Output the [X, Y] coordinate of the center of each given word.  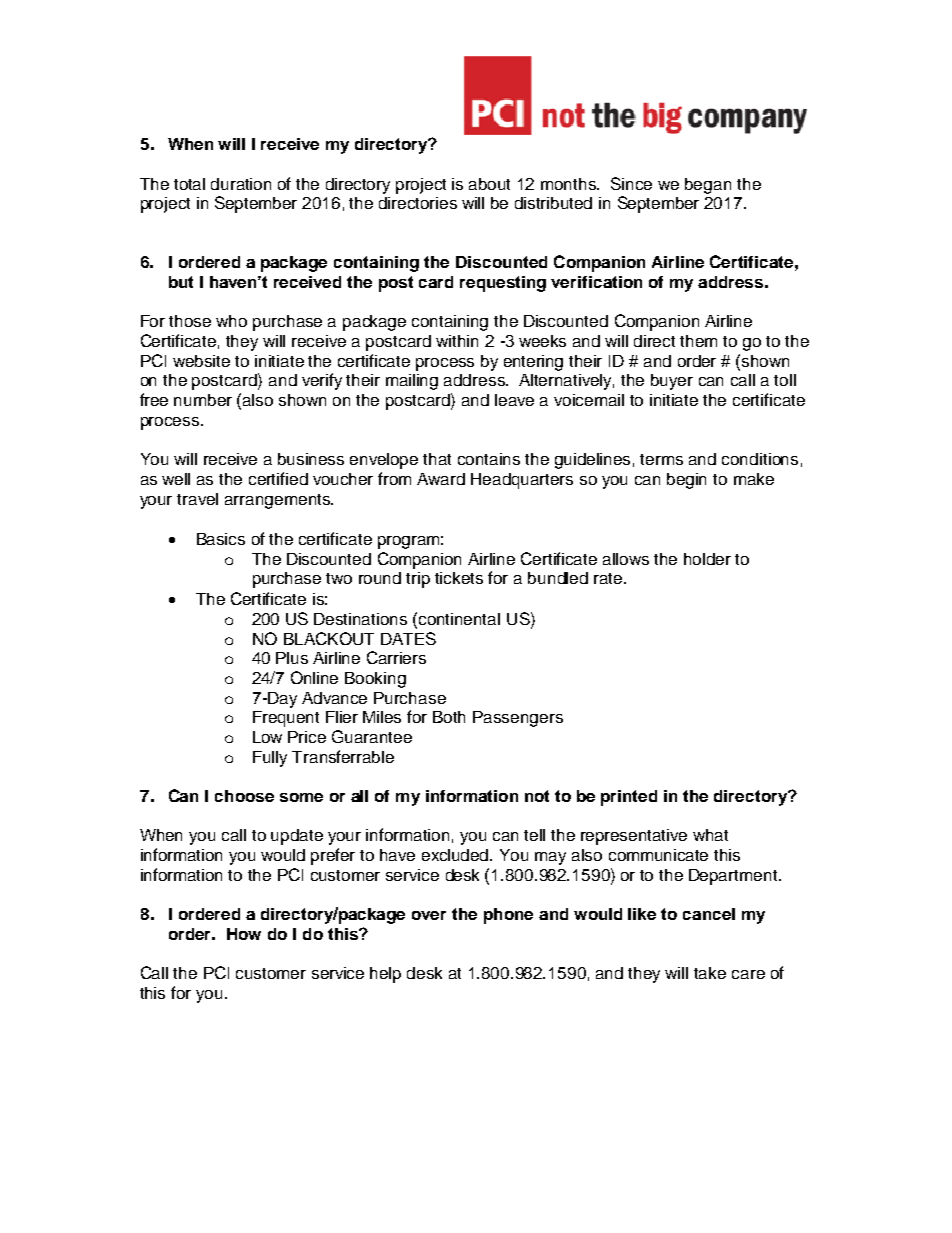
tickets [459, 578]
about [489, 184]
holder [707, 559]
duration [241, 184]
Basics [221, 539]
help [385, 975]
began [708, 186]
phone [508, 916]
